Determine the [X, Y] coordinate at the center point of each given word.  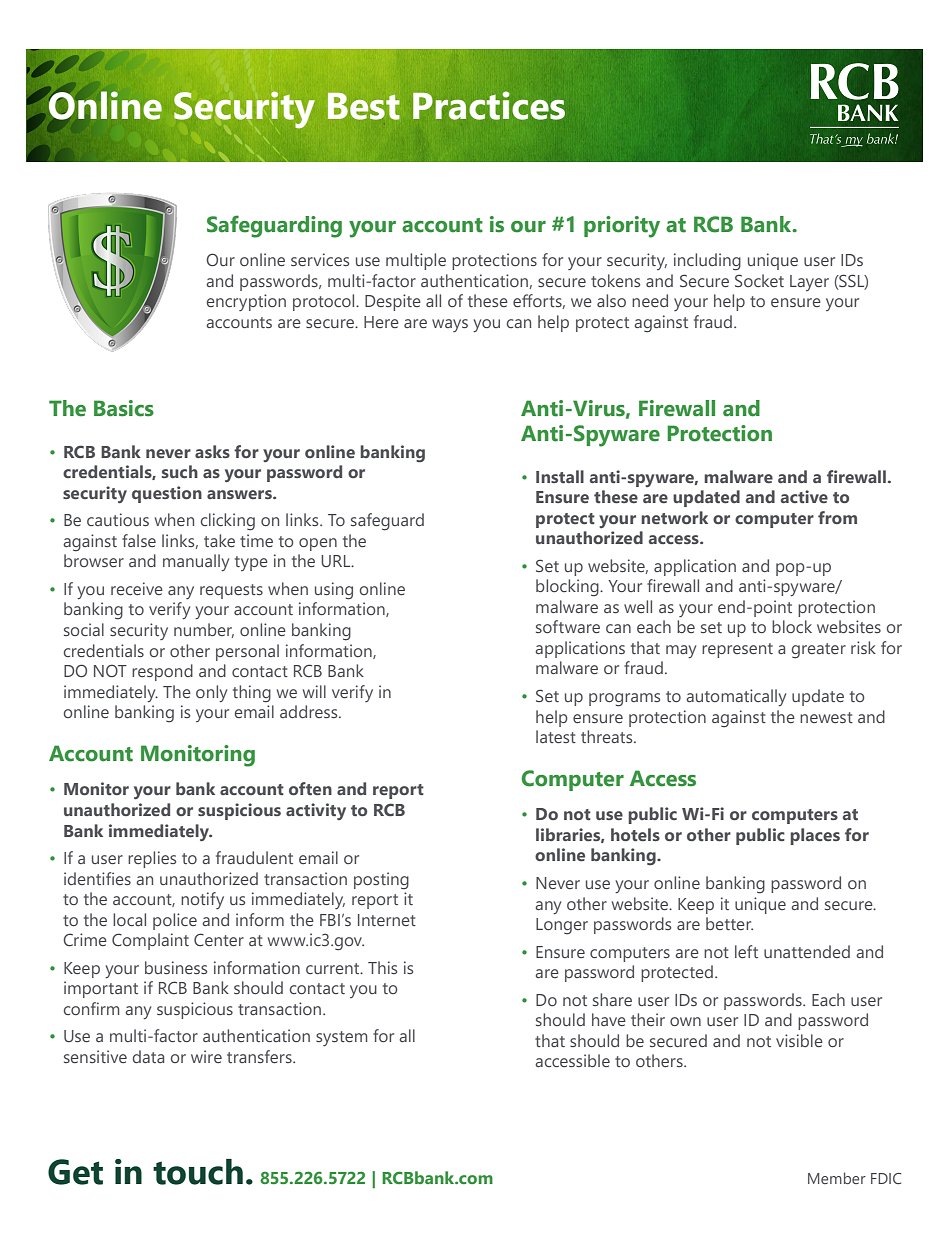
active [804, 496]
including [707, 262]
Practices [489, 105]
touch [198, 1172]
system [342, 1038]
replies [152, 859]
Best [364, 106]
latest [556, 736]
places [815, 836]
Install [560, 476]
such [180, 471]
